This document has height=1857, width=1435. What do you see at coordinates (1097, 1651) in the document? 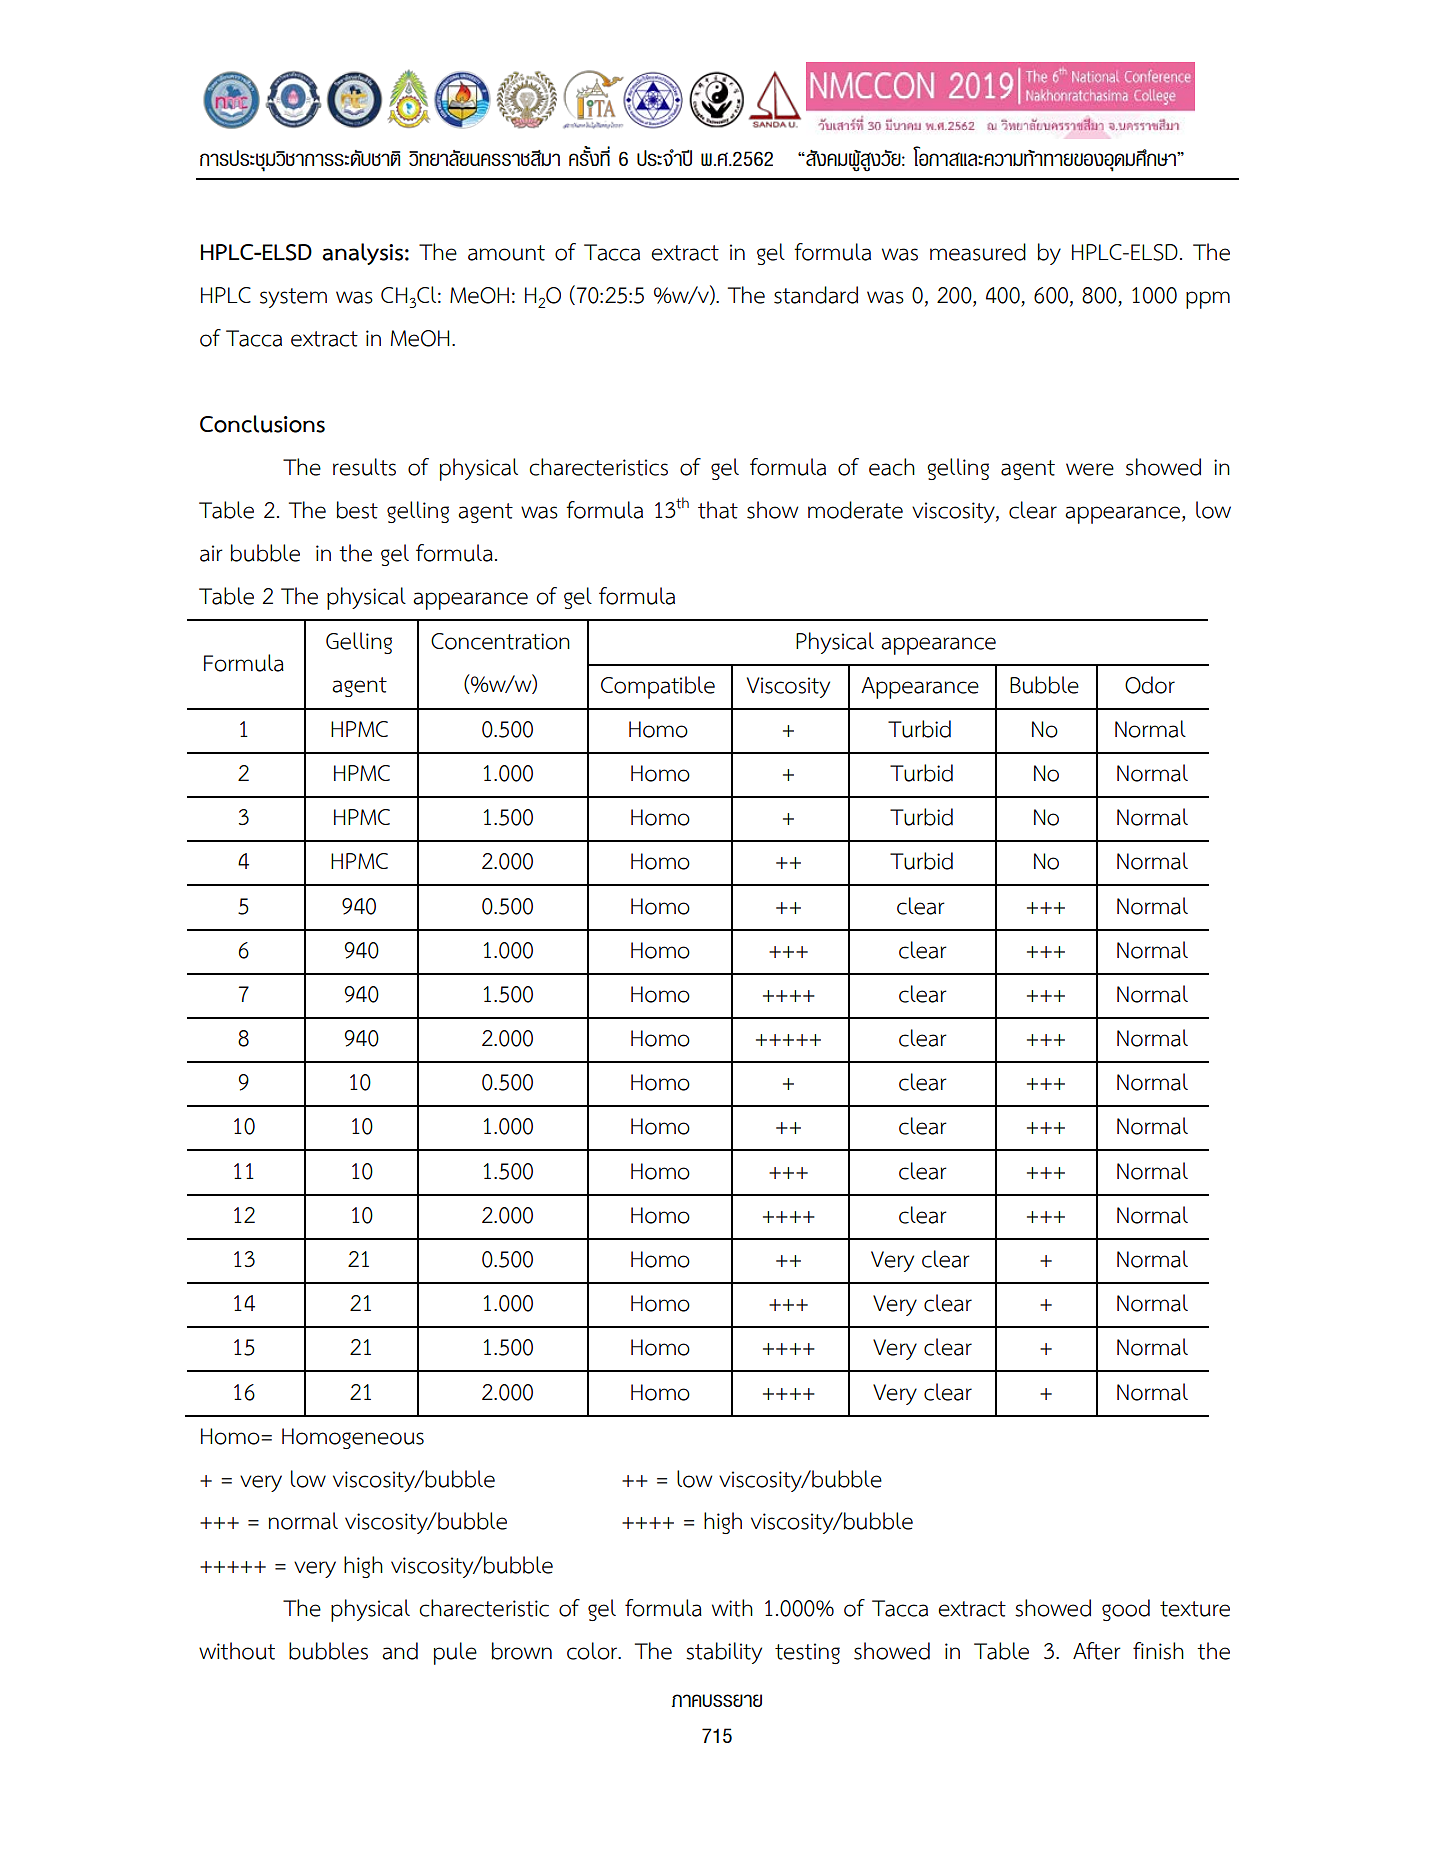
I see `After` at bounding box center [1097, 1651].
